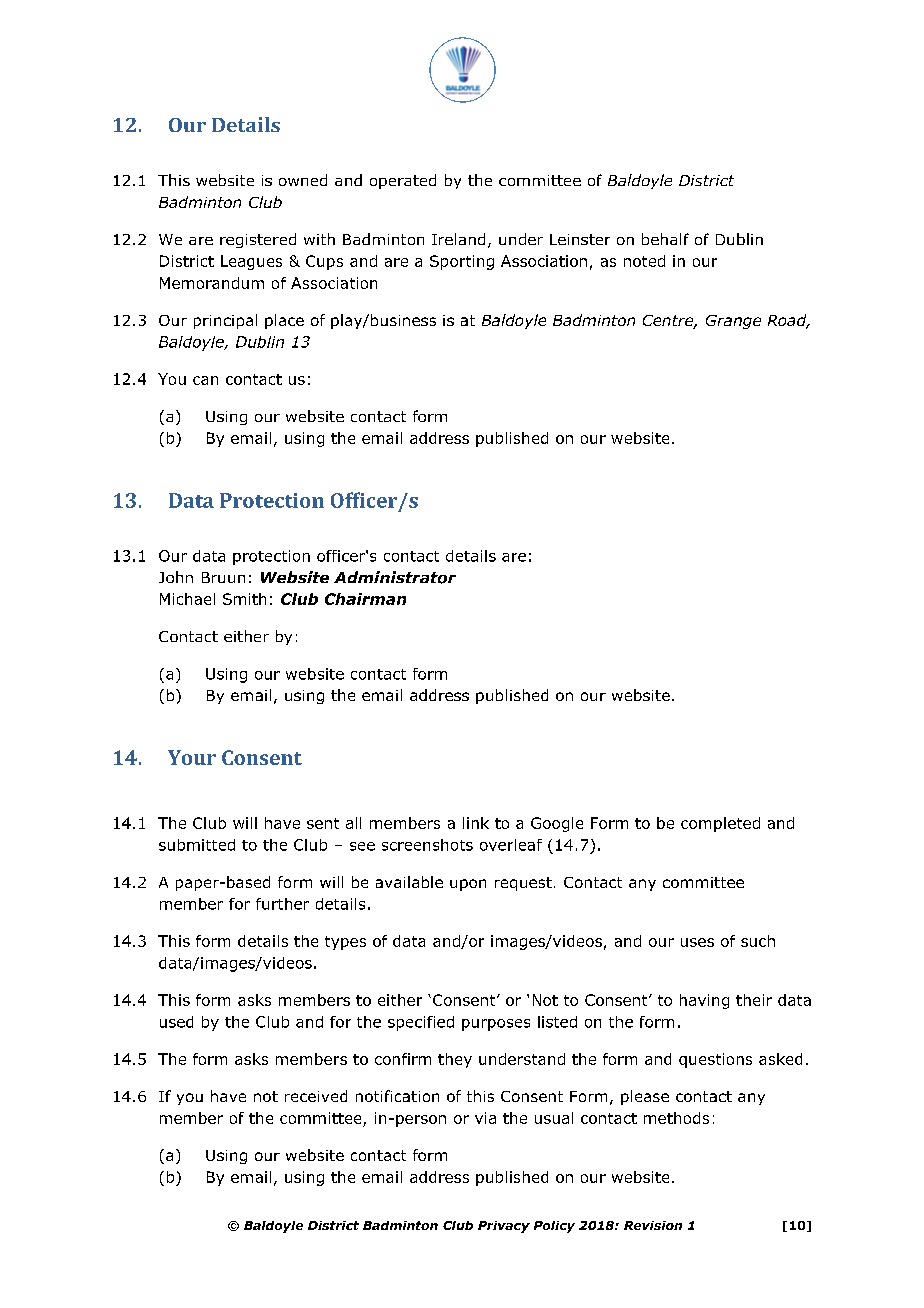 Image resolution: width=924 pixels, height=1308 pixels. I want to click on Privacy, so click(504, 1227).
